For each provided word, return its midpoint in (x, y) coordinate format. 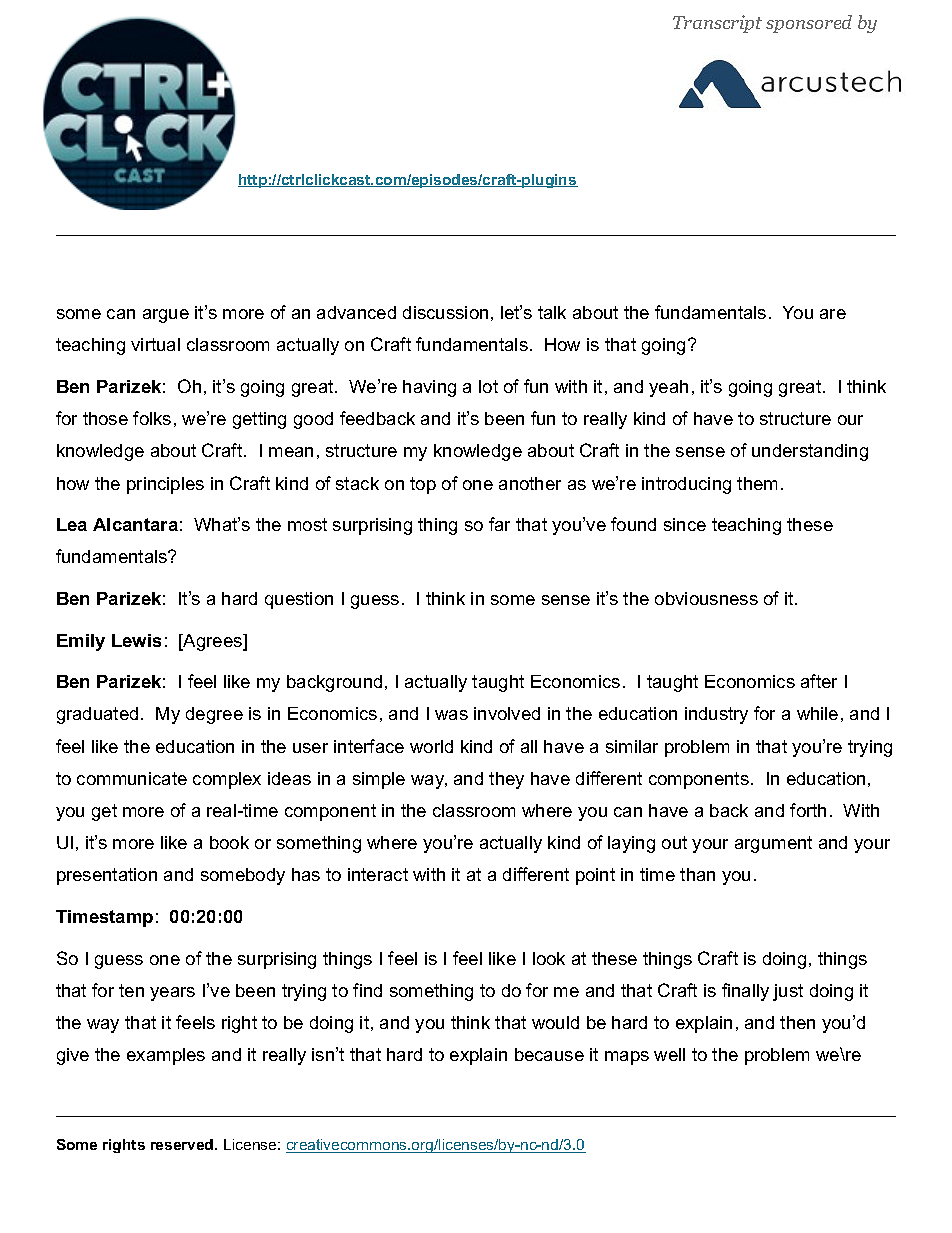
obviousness (706, 598)
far (499, 524)
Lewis (136, 640)
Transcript (717, 24)
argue (166, 316)
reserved (183, 1144)
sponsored (809, 24)
